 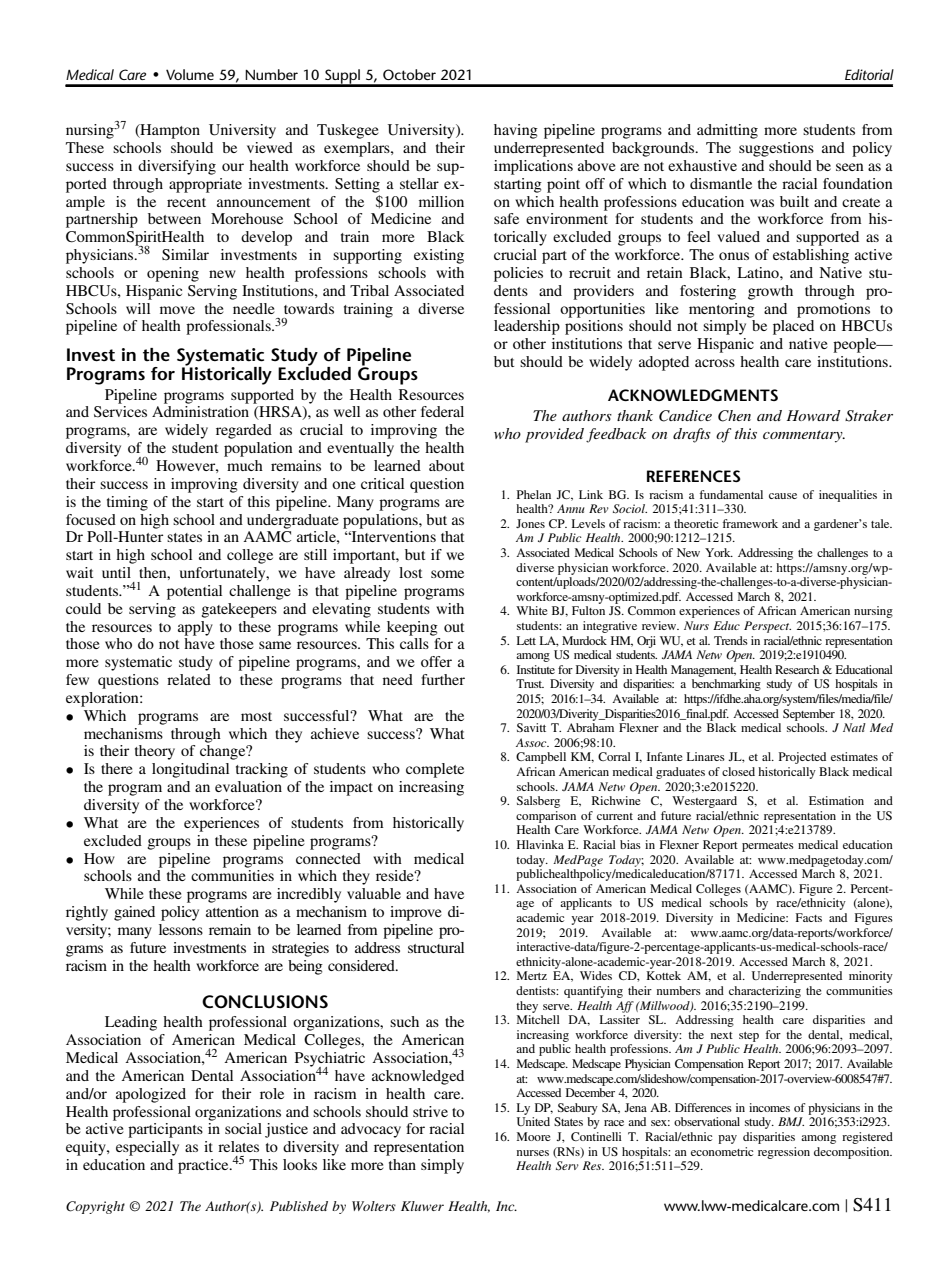 What do you see at coordinates (200, 411) in the image?
I see `Administration` at bounding box center [200, 411].
